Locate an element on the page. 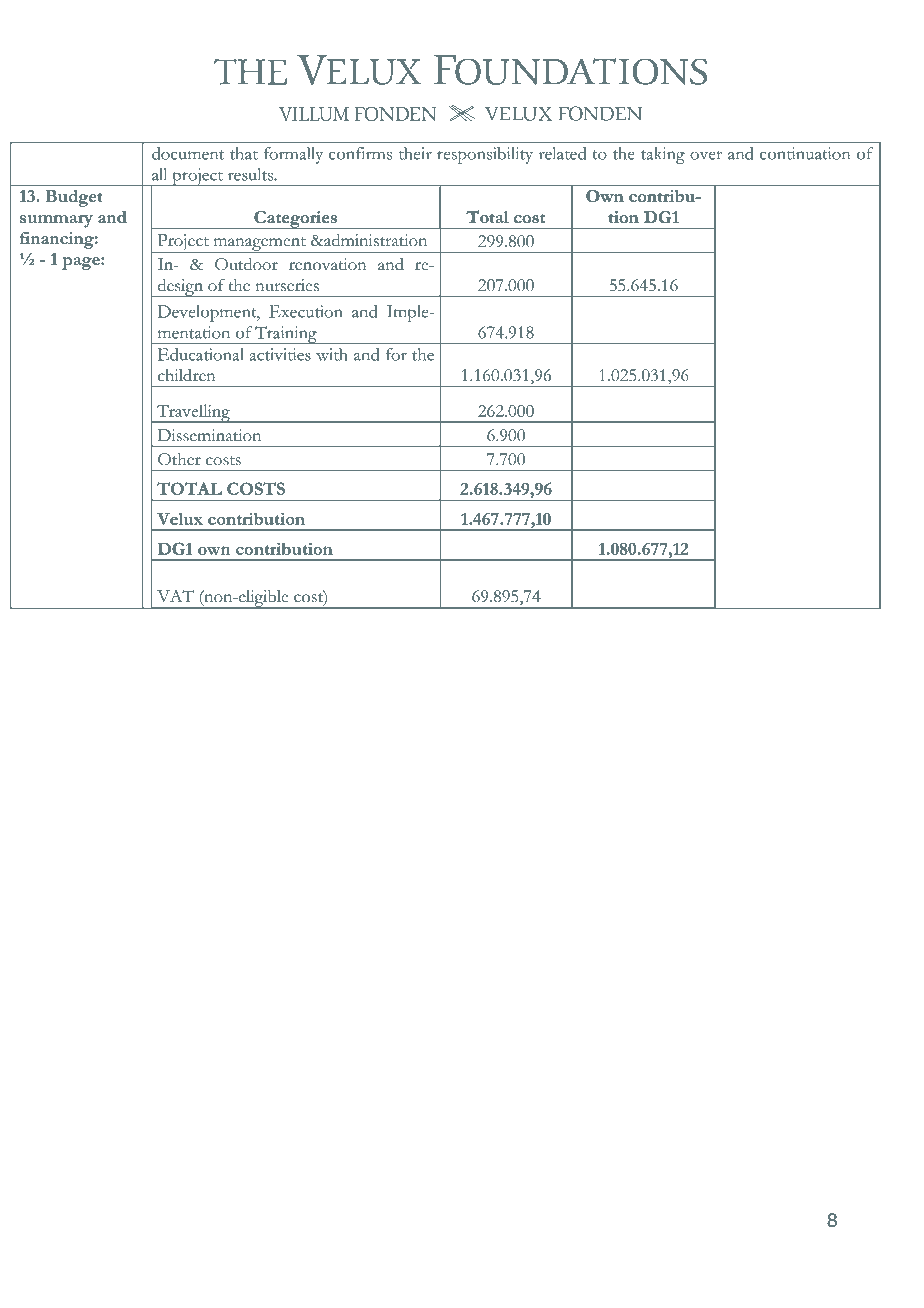 The image size is (924, 1308). with is located at coordinates (332, 354).
